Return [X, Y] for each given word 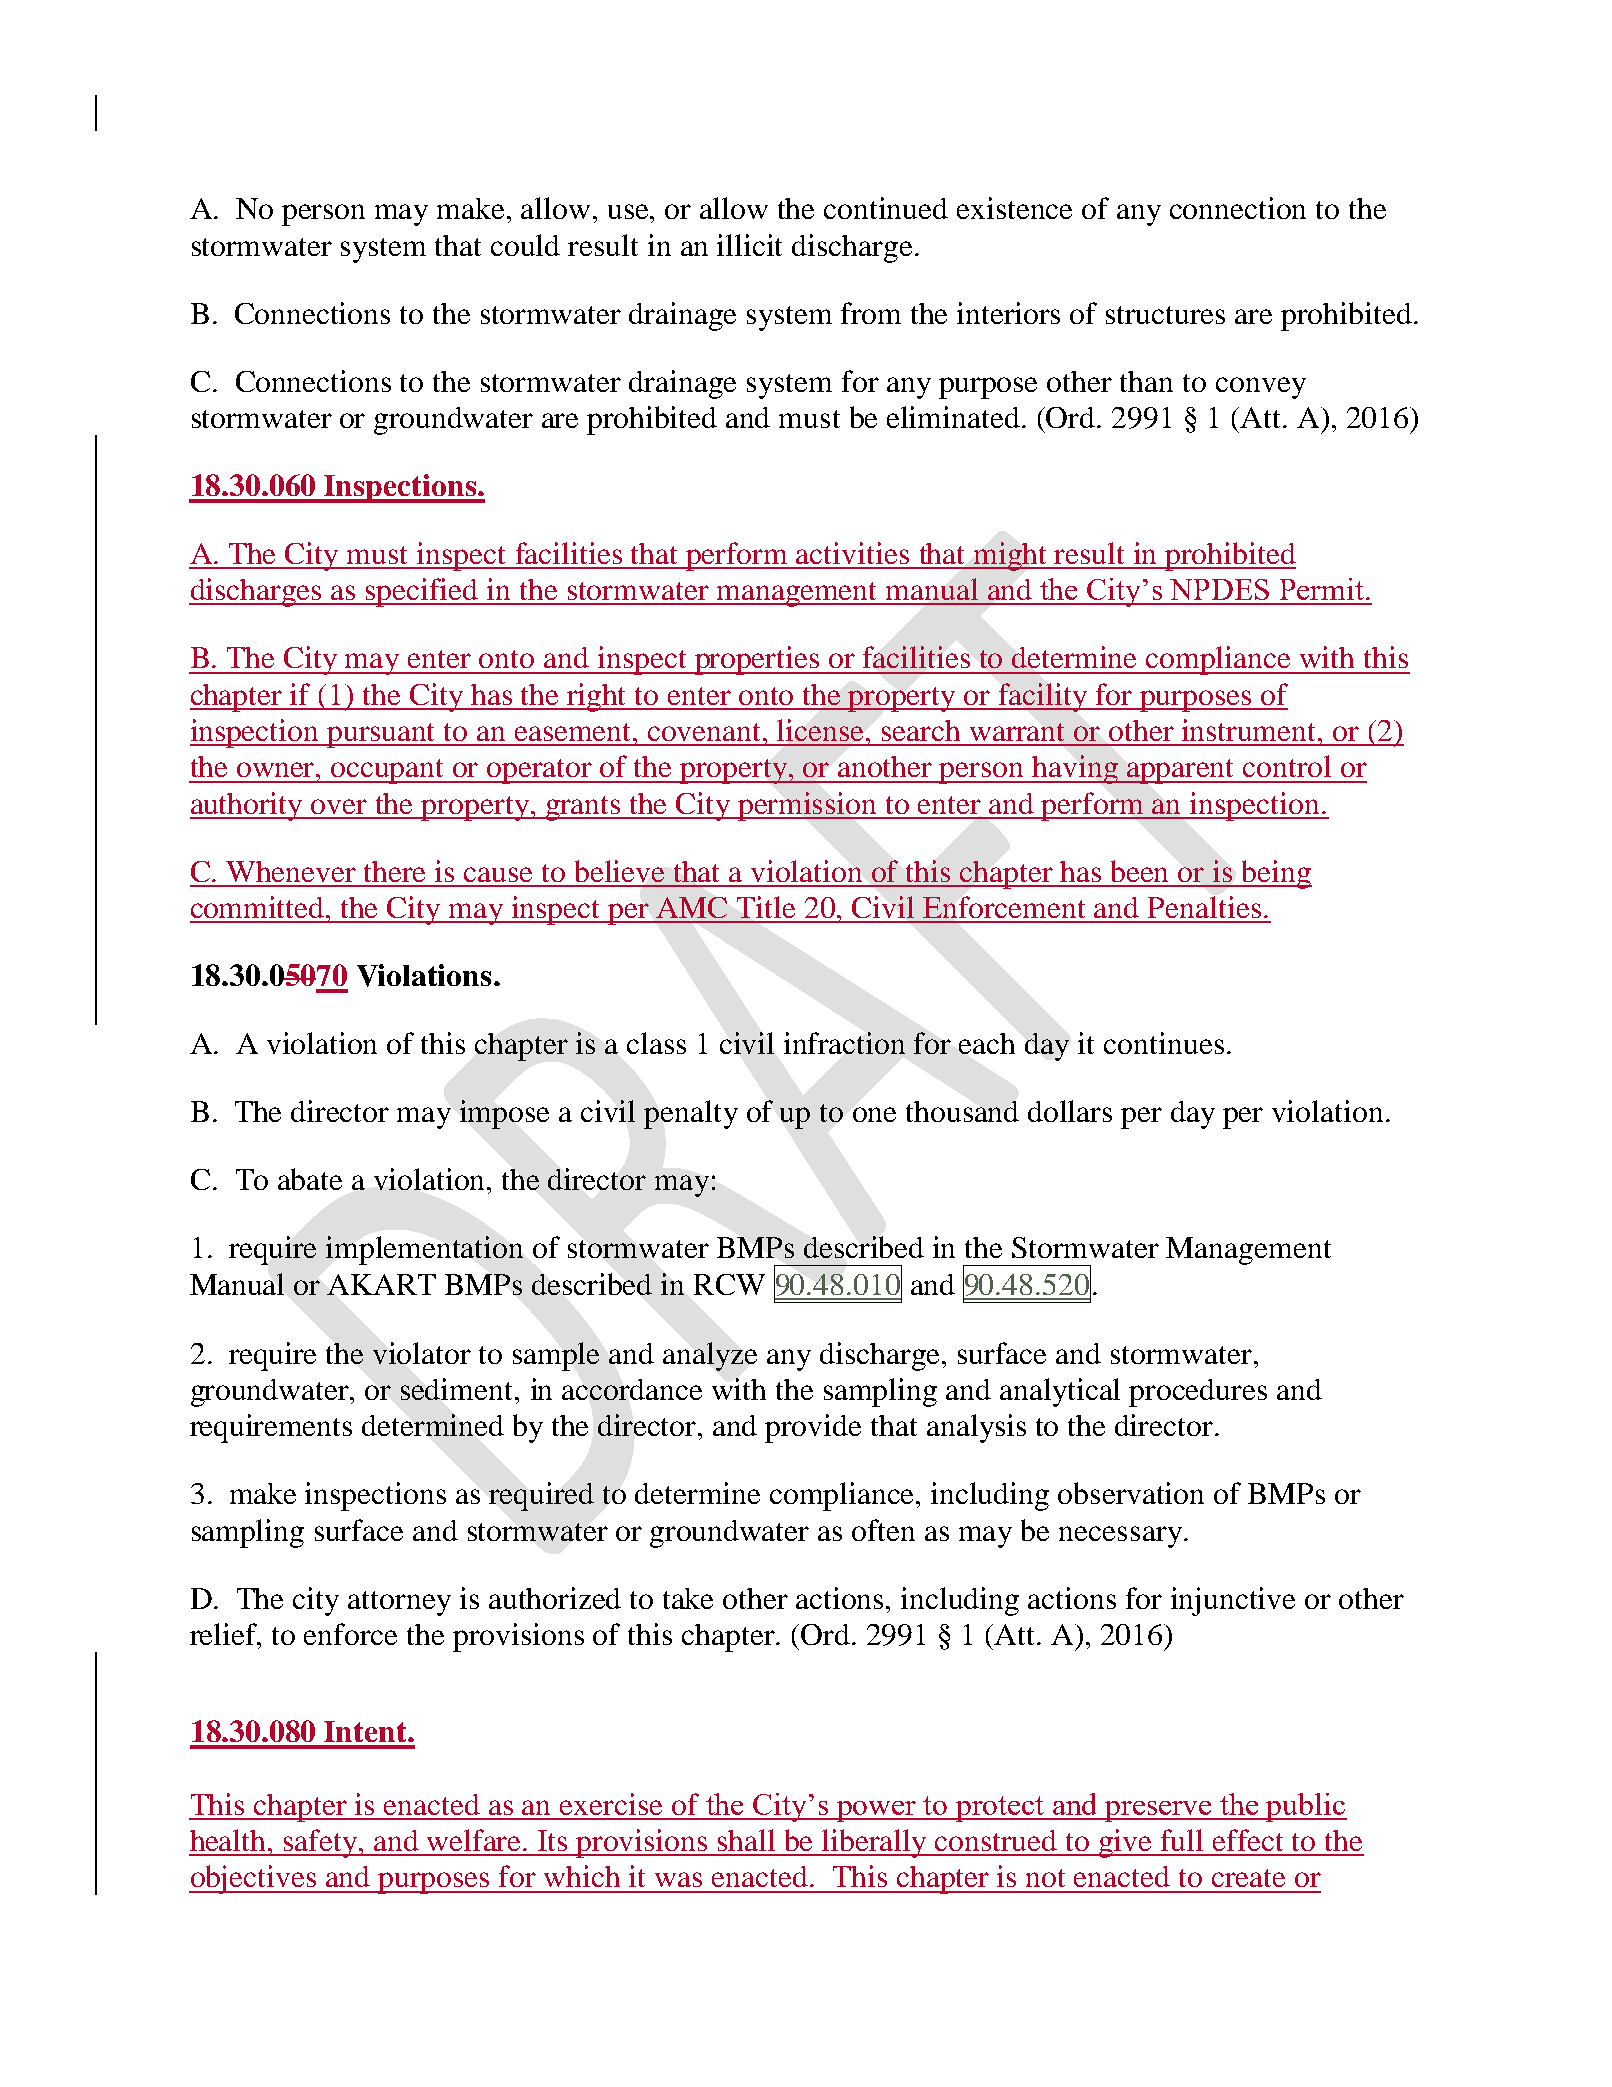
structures [1165, 315]
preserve [1159, 1811]
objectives [254, 1879]
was [678, 1879]
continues [1164, 1043]
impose [504, 1114]
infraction [844, 1043]
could [525, 245]
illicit [749, 245]
